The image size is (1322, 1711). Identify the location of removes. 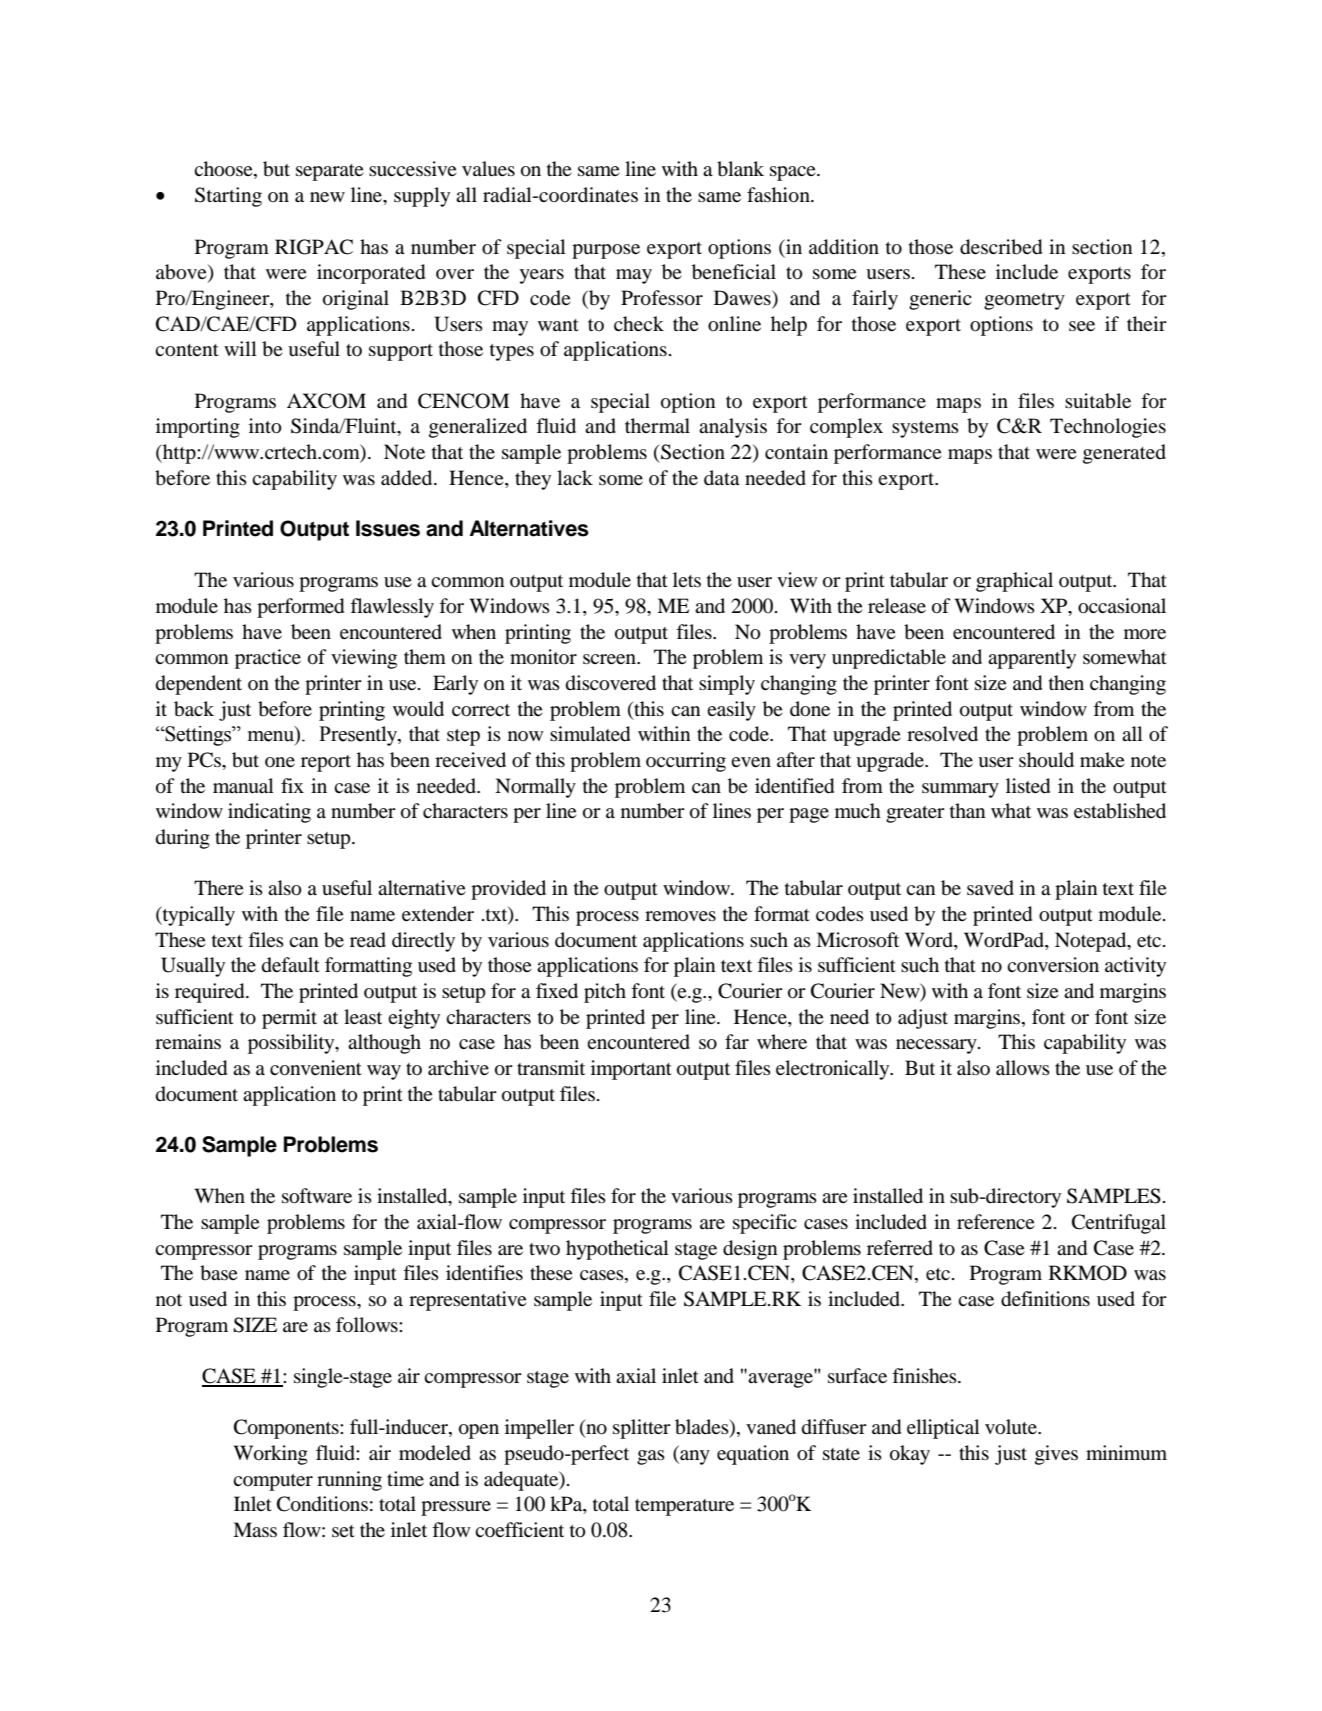
(680, 916).
